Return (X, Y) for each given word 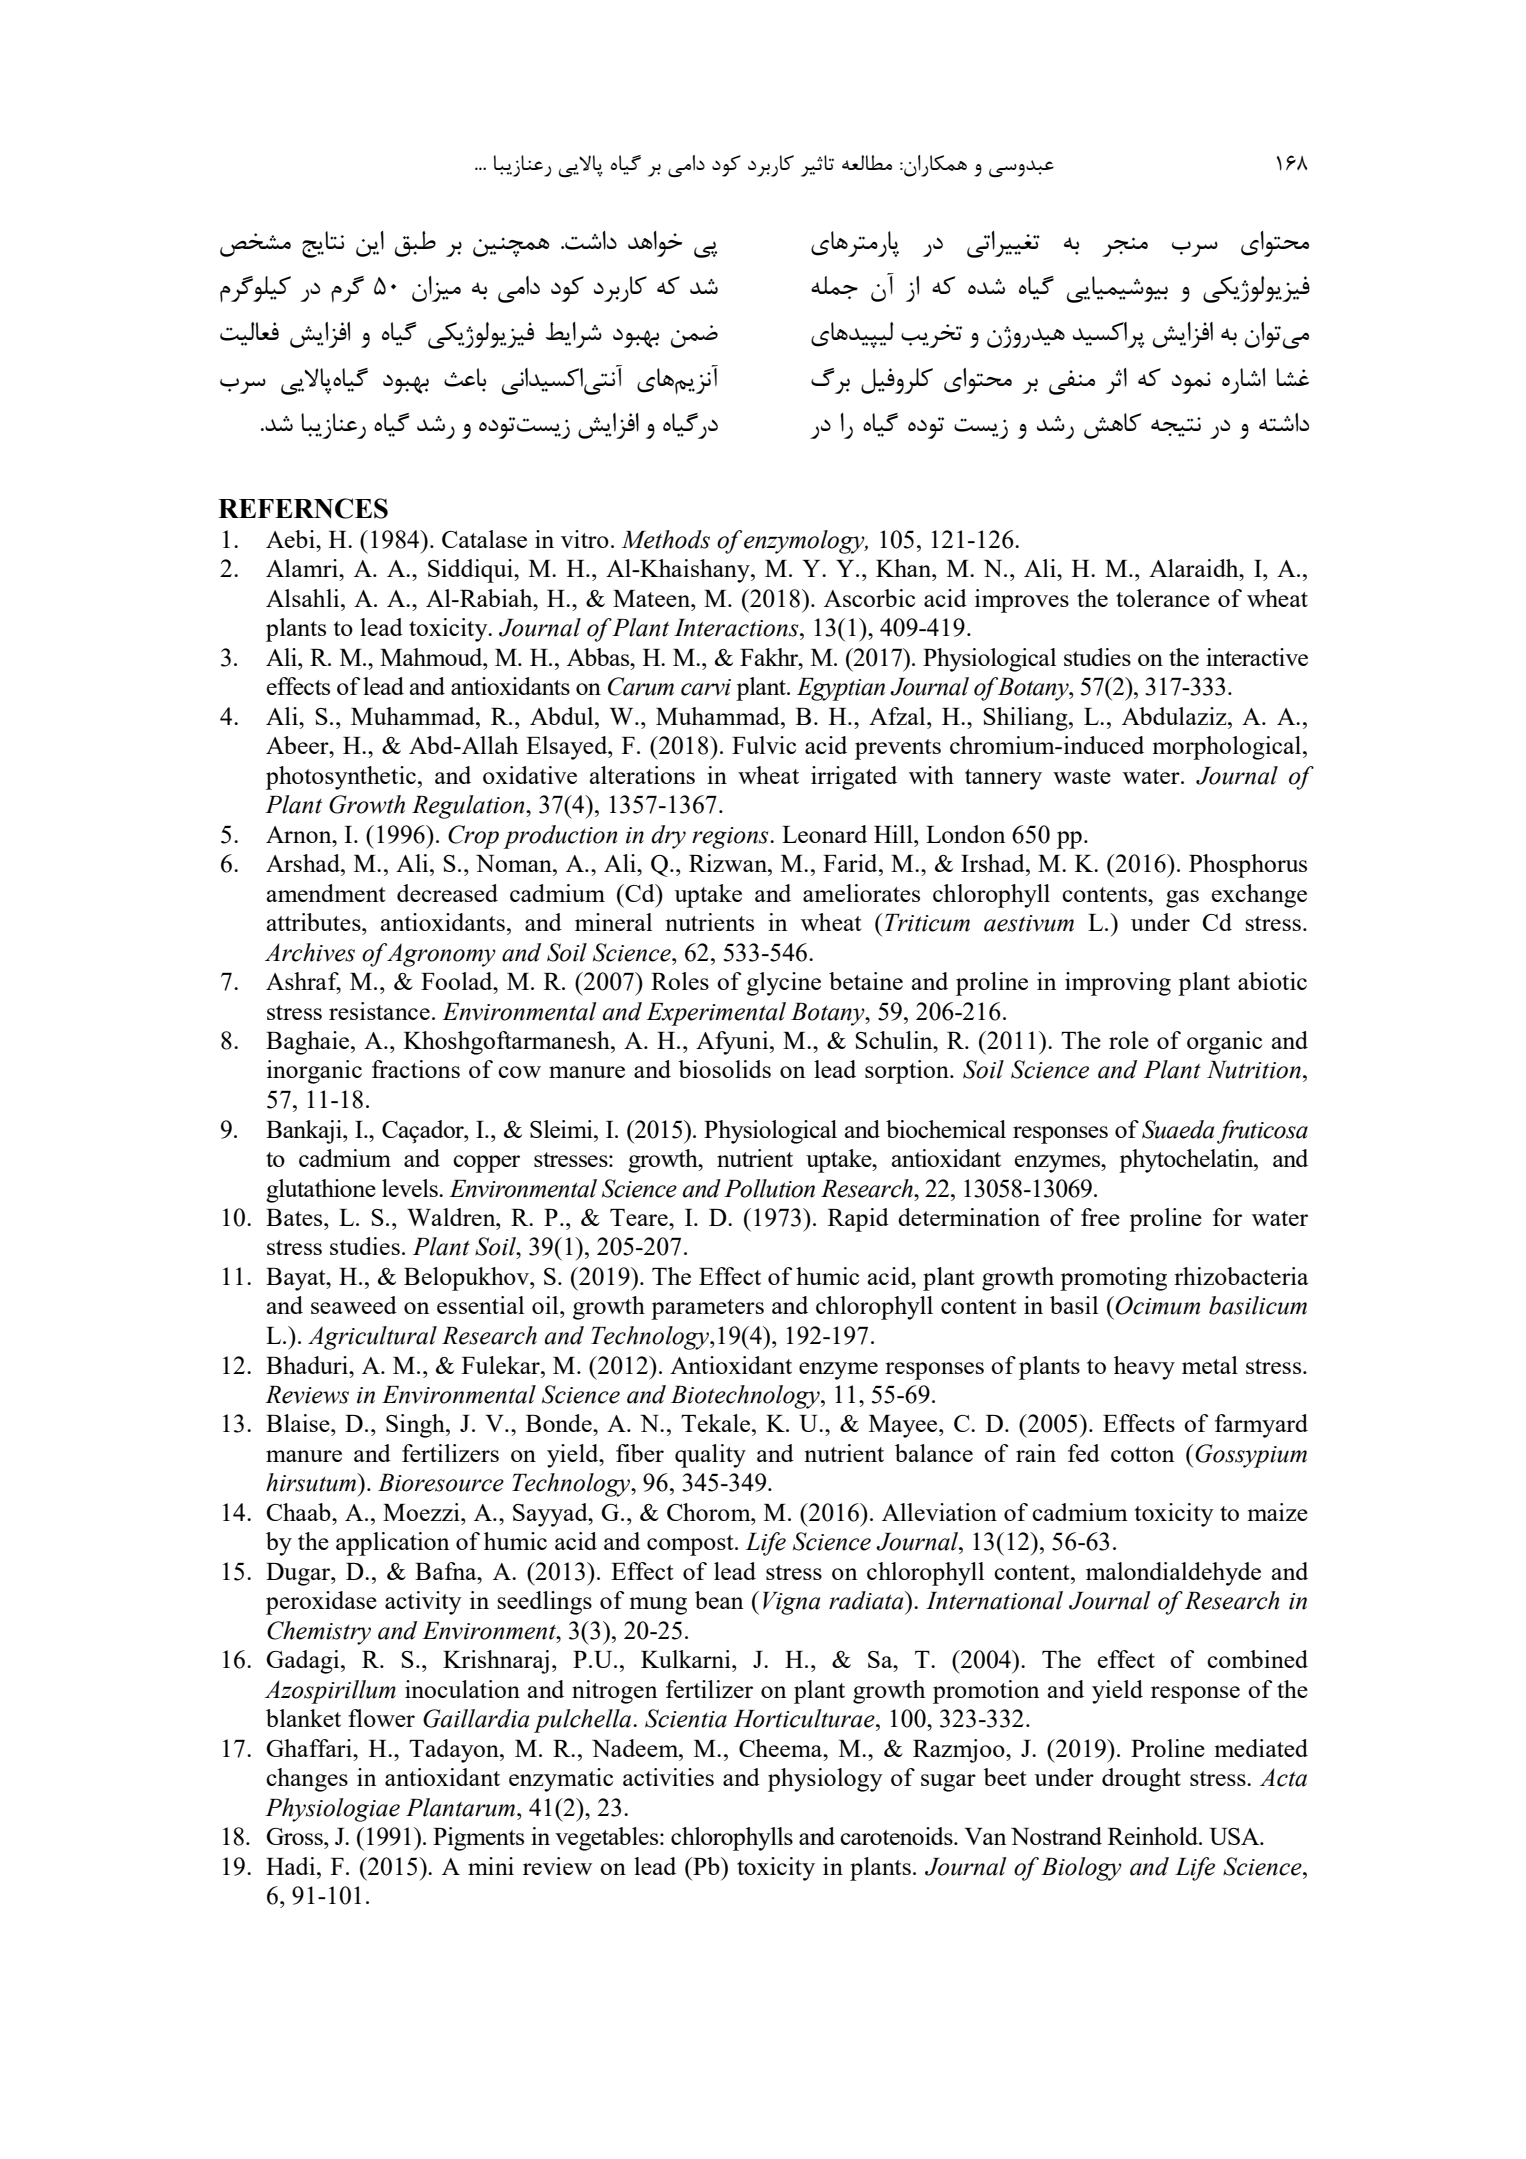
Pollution (769, 1188)
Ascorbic (869, 598)
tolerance (1163, 598)
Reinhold (1154, 1836)
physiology (825, 1780)
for (1227, 1217)
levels (411, 1188)
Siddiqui (471, 571)
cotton (1142, 1454)
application (392, 1544)
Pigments (478, 1839)
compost (691, 1545)
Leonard (824, 834)
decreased (447, 893)
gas (1182, 899)
